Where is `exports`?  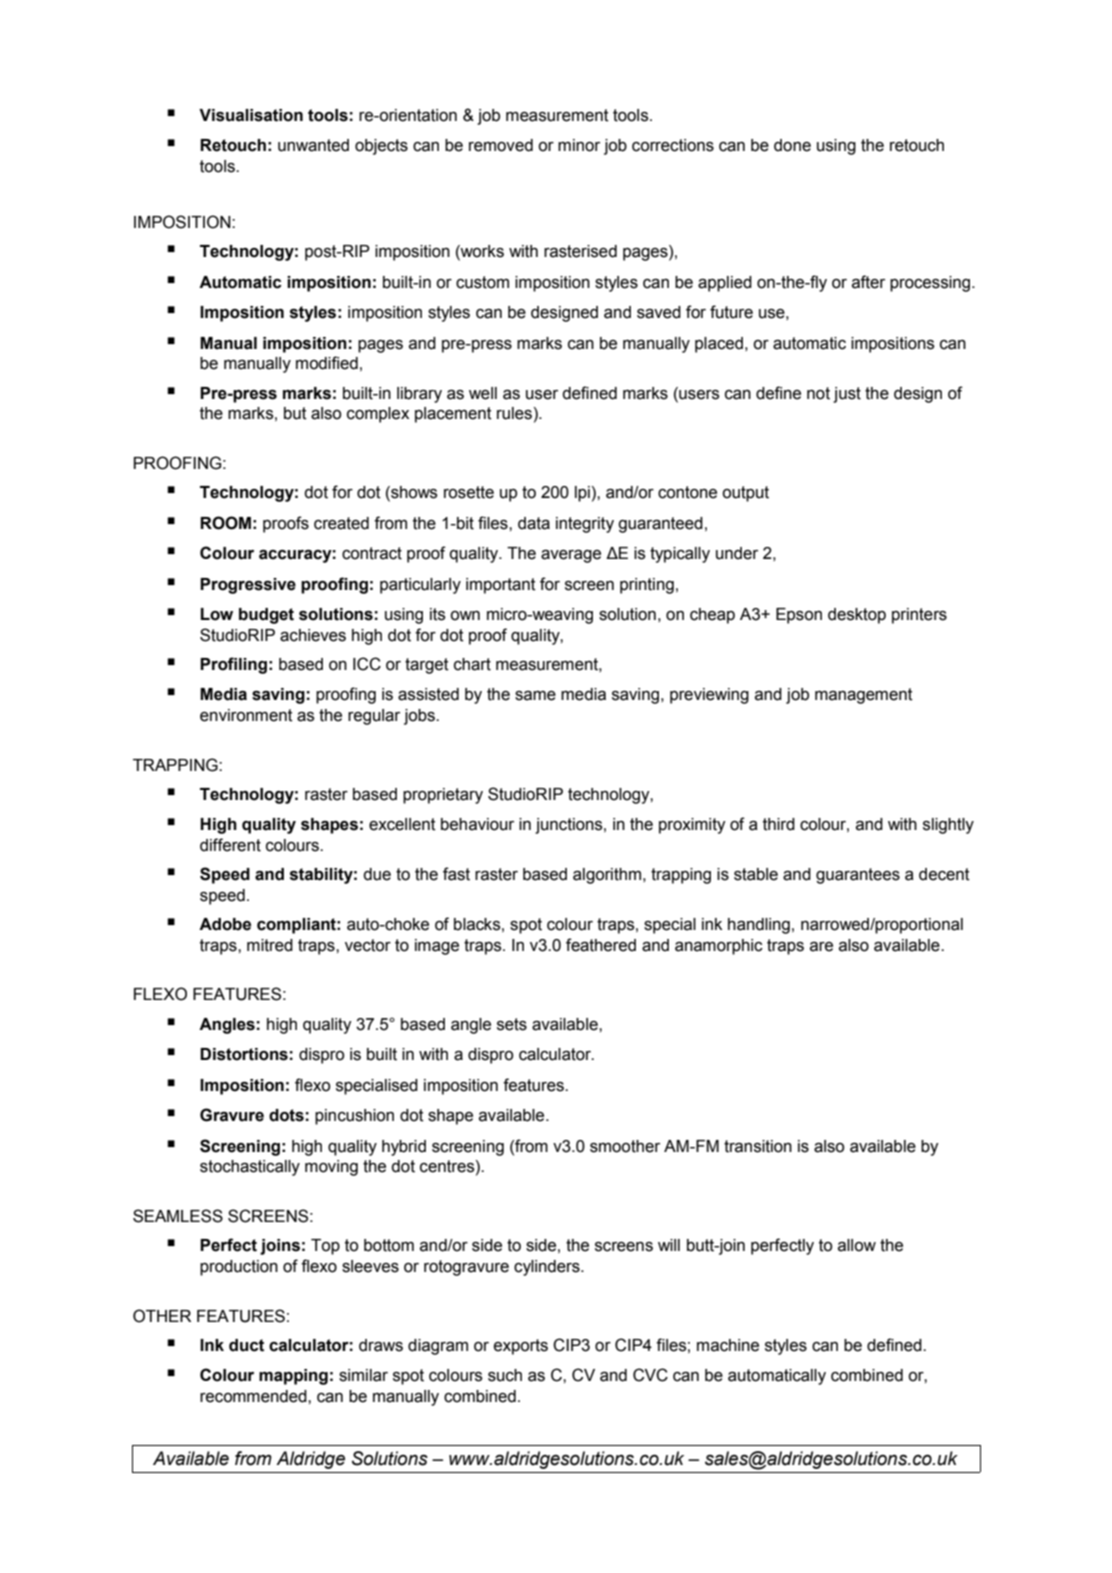
exports is located at coordinates (521, 1347).
